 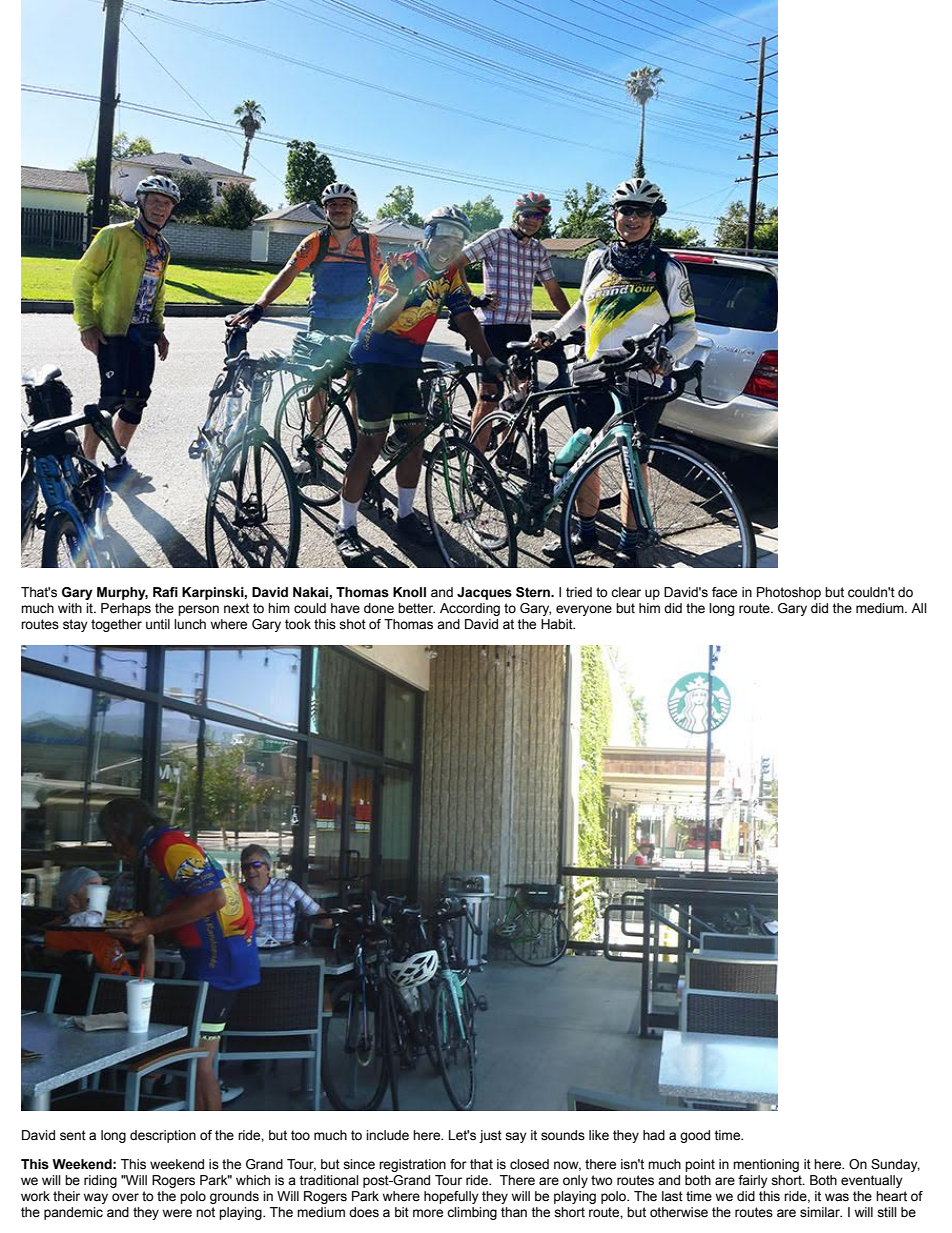 I want to click on was, so click(x=837, y=1197).
